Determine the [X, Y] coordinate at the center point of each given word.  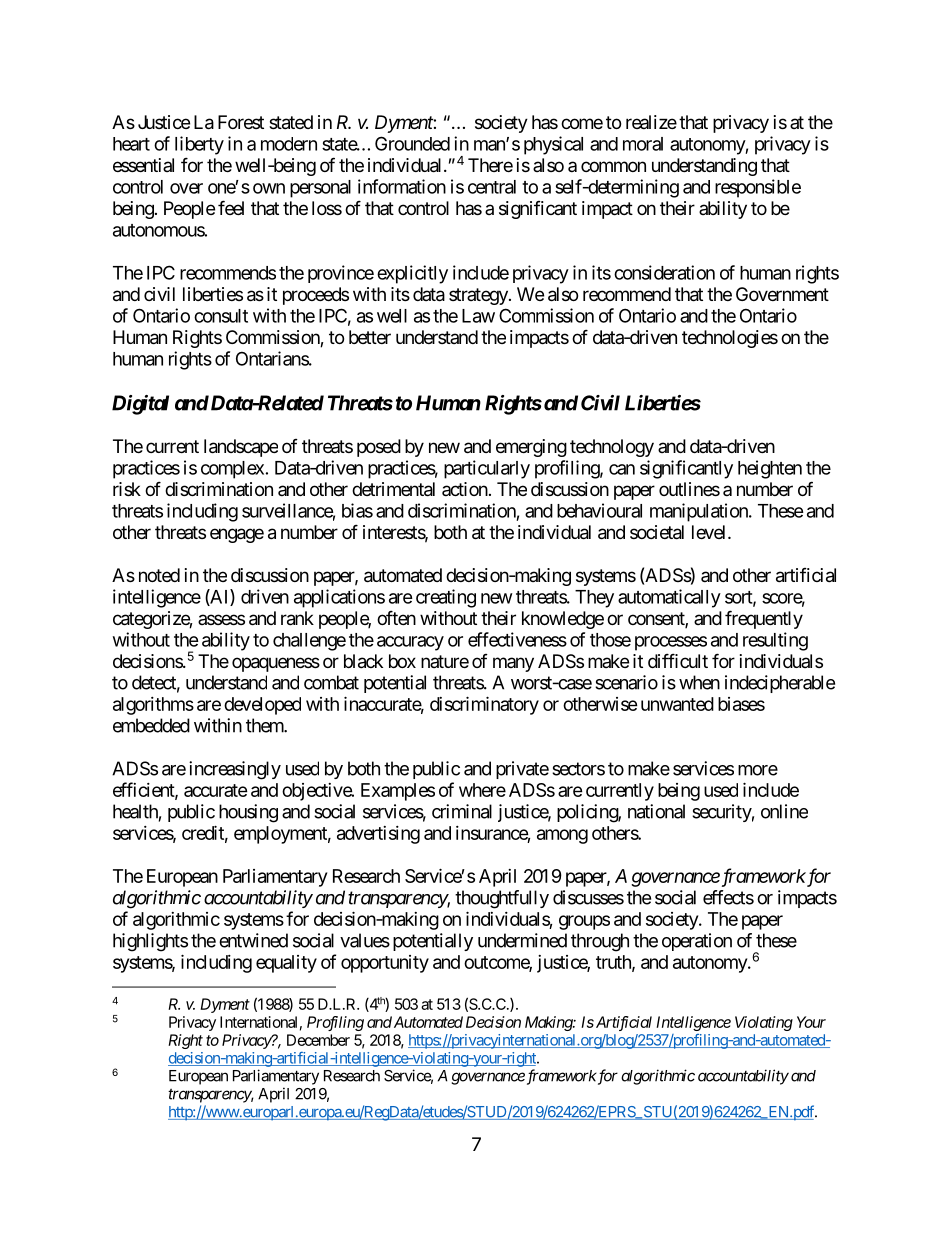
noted [159, 575]
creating [446, 598]
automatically [669, 598]
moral [643, 144]
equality [286, 964]
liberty [199, 145]
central [492, 187]
